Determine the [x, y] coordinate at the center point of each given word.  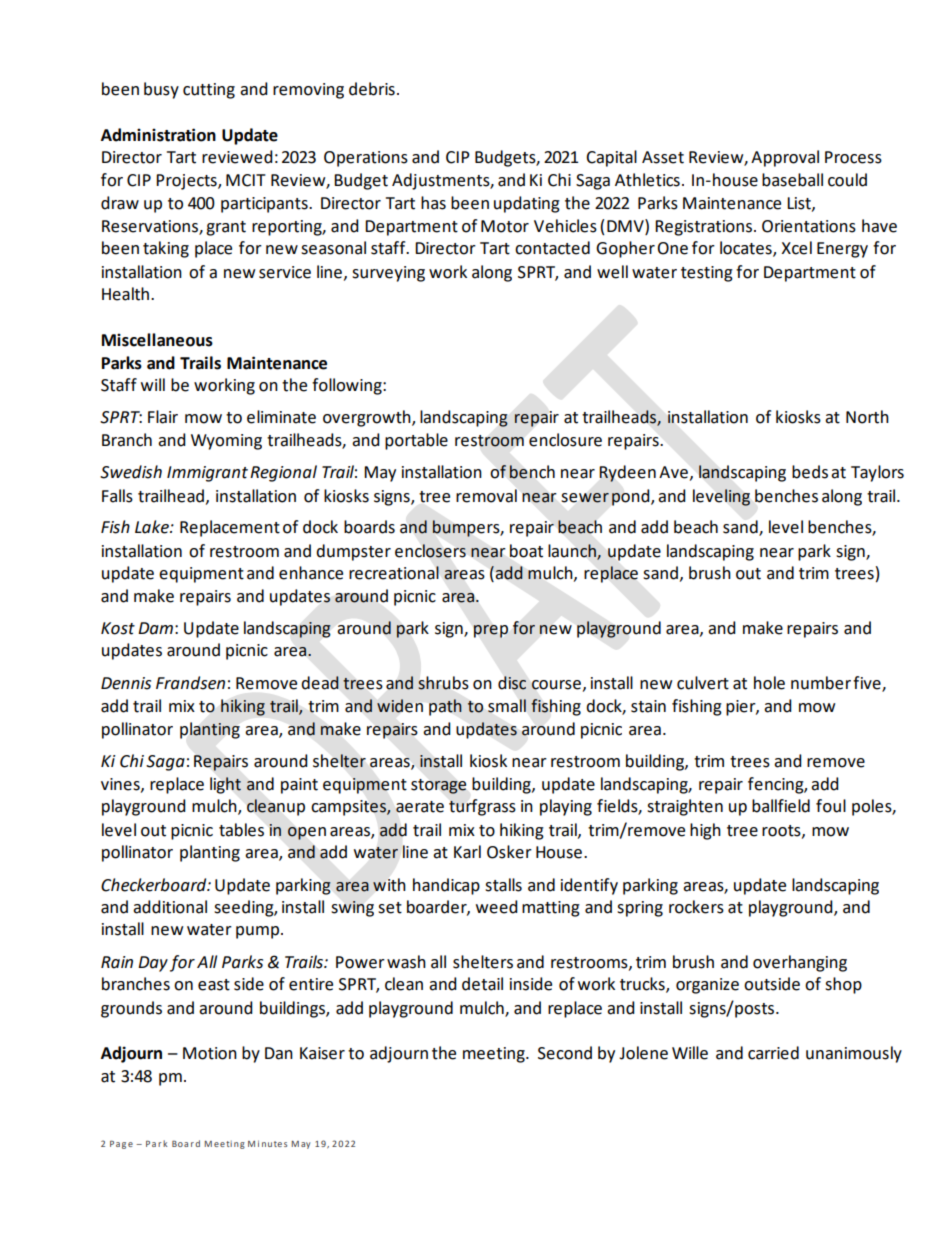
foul [831, 806]
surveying [388, 274]
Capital [611, 158]
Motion [210, 1053]
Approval [785, 158]
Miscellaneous [157, 340]
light [225, 785]
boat [526, 551]
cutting [209, 91]
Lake [153, 527]
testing [707, 274]
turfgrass [482, 807]
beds [810, 472]
